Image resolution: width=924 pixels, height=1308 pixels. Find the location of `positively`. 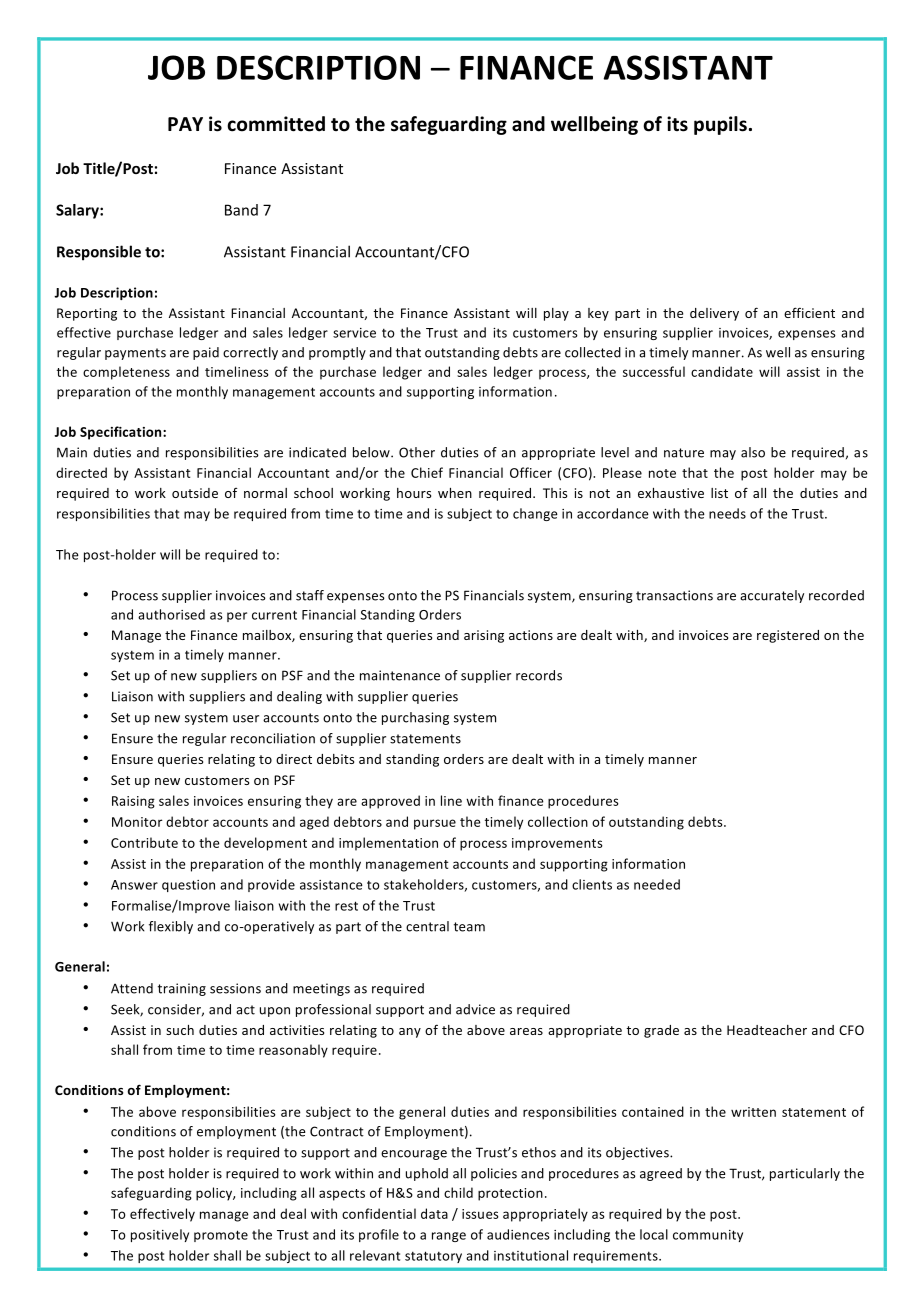

positively is located at coordinates (160, 1235).
